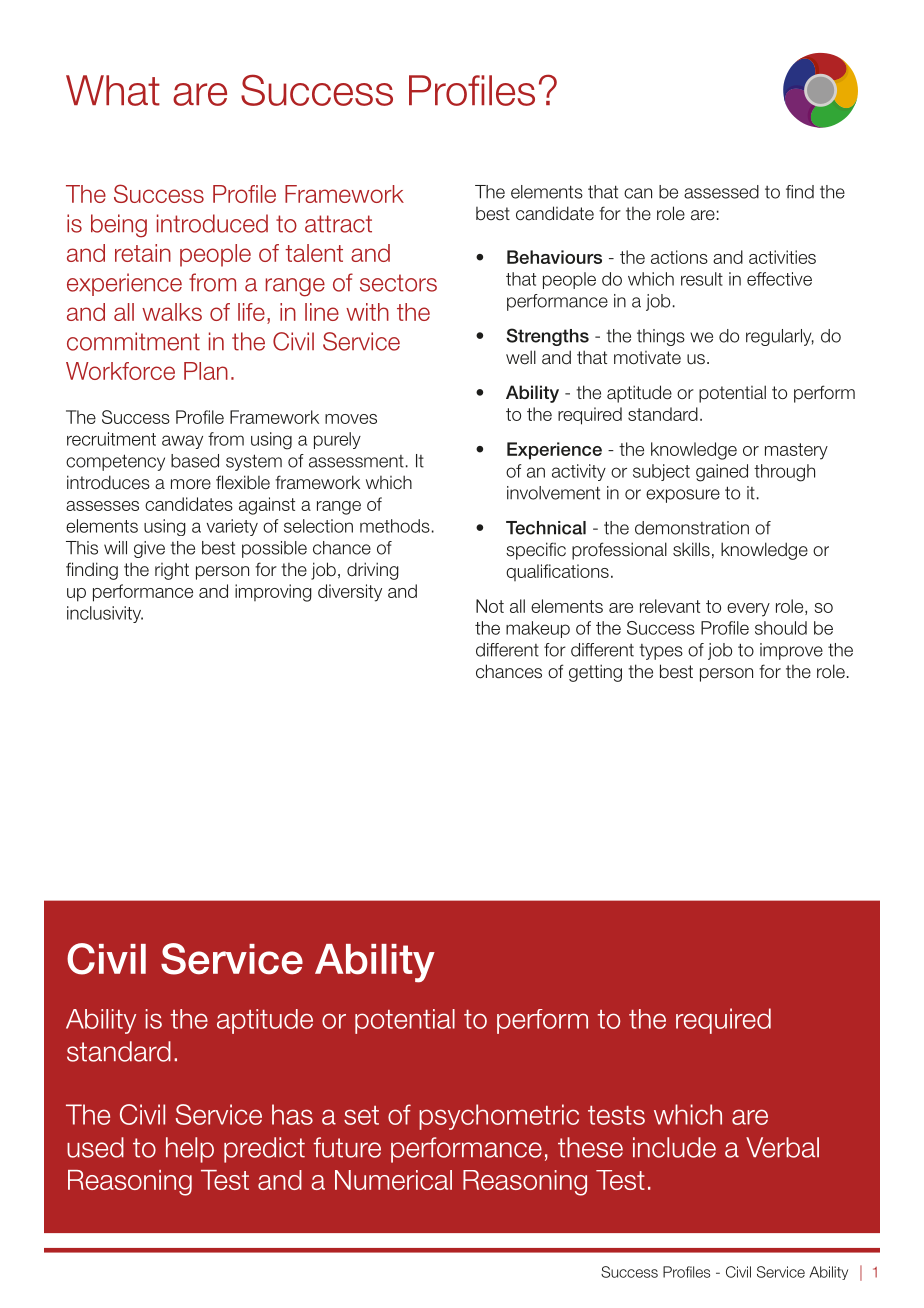  Describe the element at coordinates (356, 461) in the screenshot. I see `assessment` at that location.
